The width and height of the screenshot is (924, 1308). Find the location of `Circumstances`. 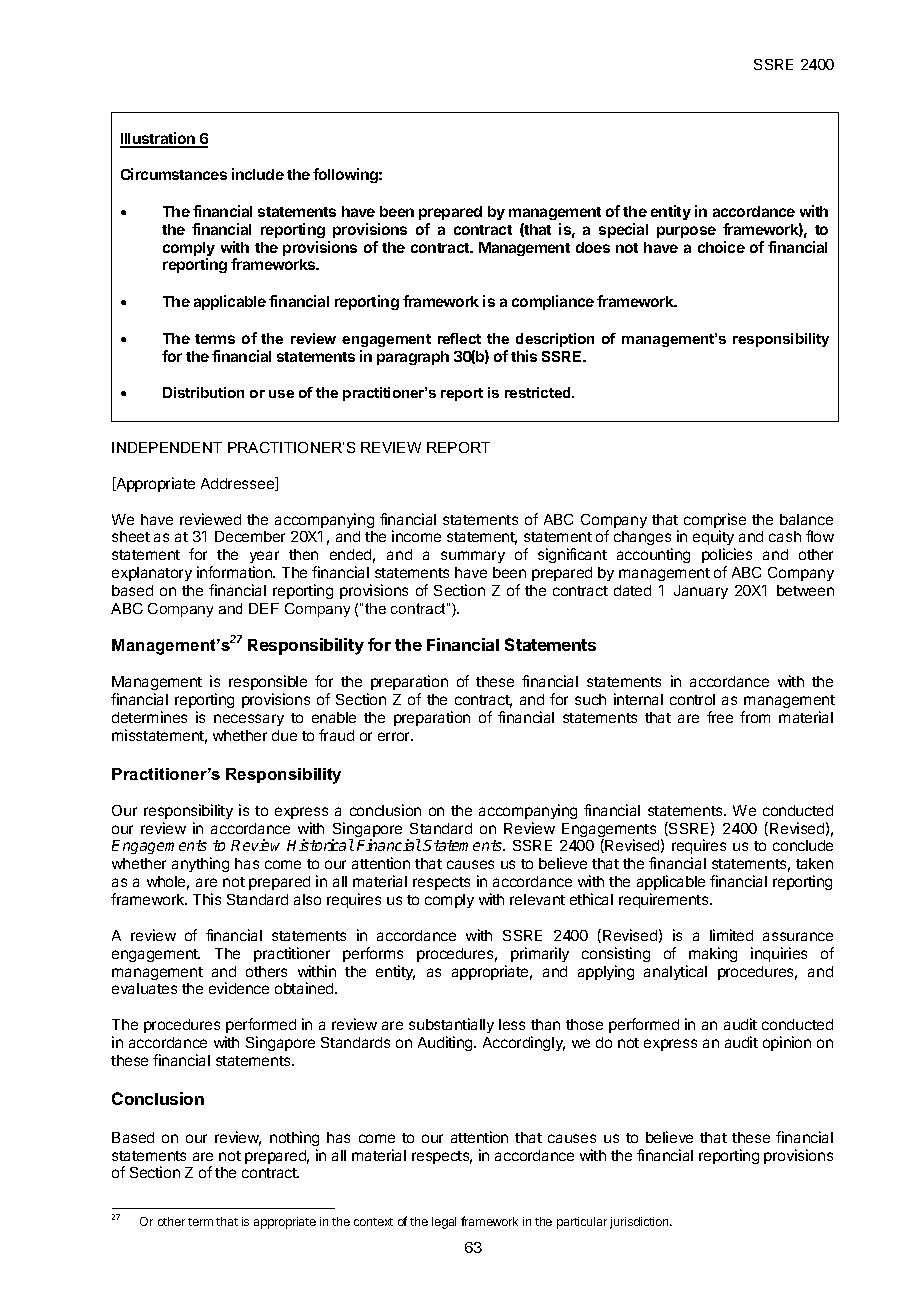

Circumstances is located at coordinates (174, 174).
